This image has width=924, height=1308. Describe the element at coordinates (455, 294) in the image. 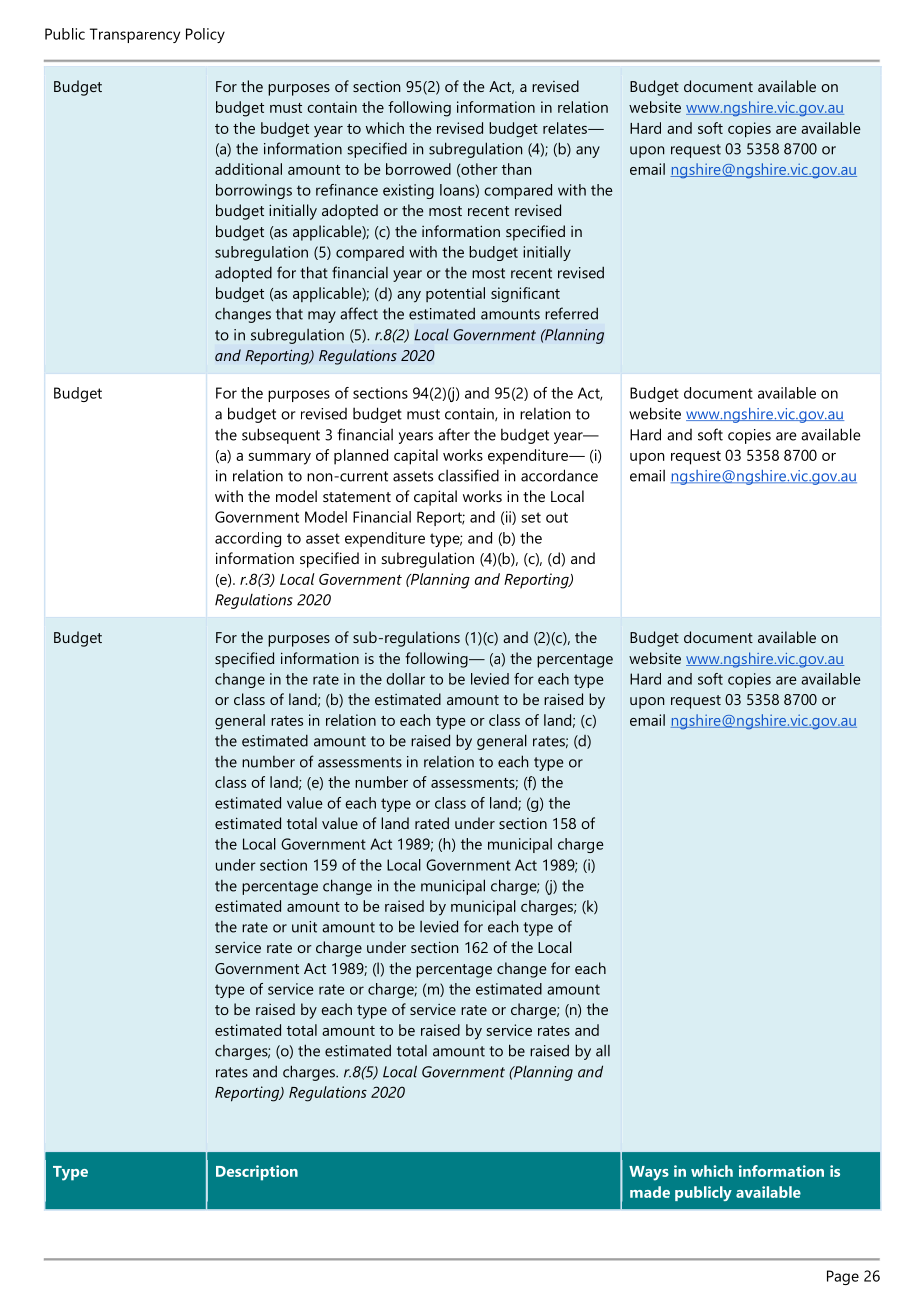

I see `potential` at that location.
